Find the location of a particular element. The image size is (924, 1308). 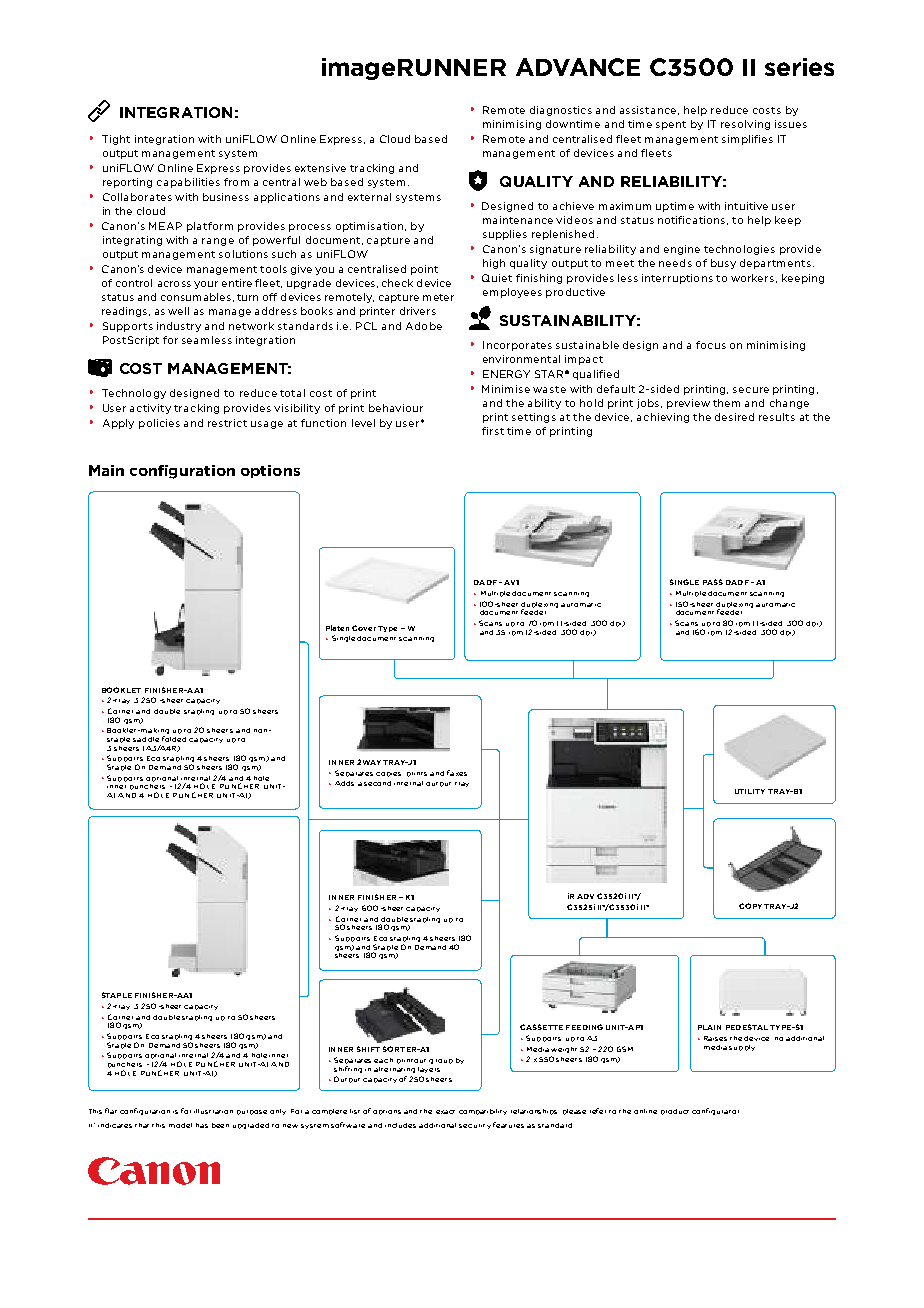

Tight is located at coordinates (116, 140).
